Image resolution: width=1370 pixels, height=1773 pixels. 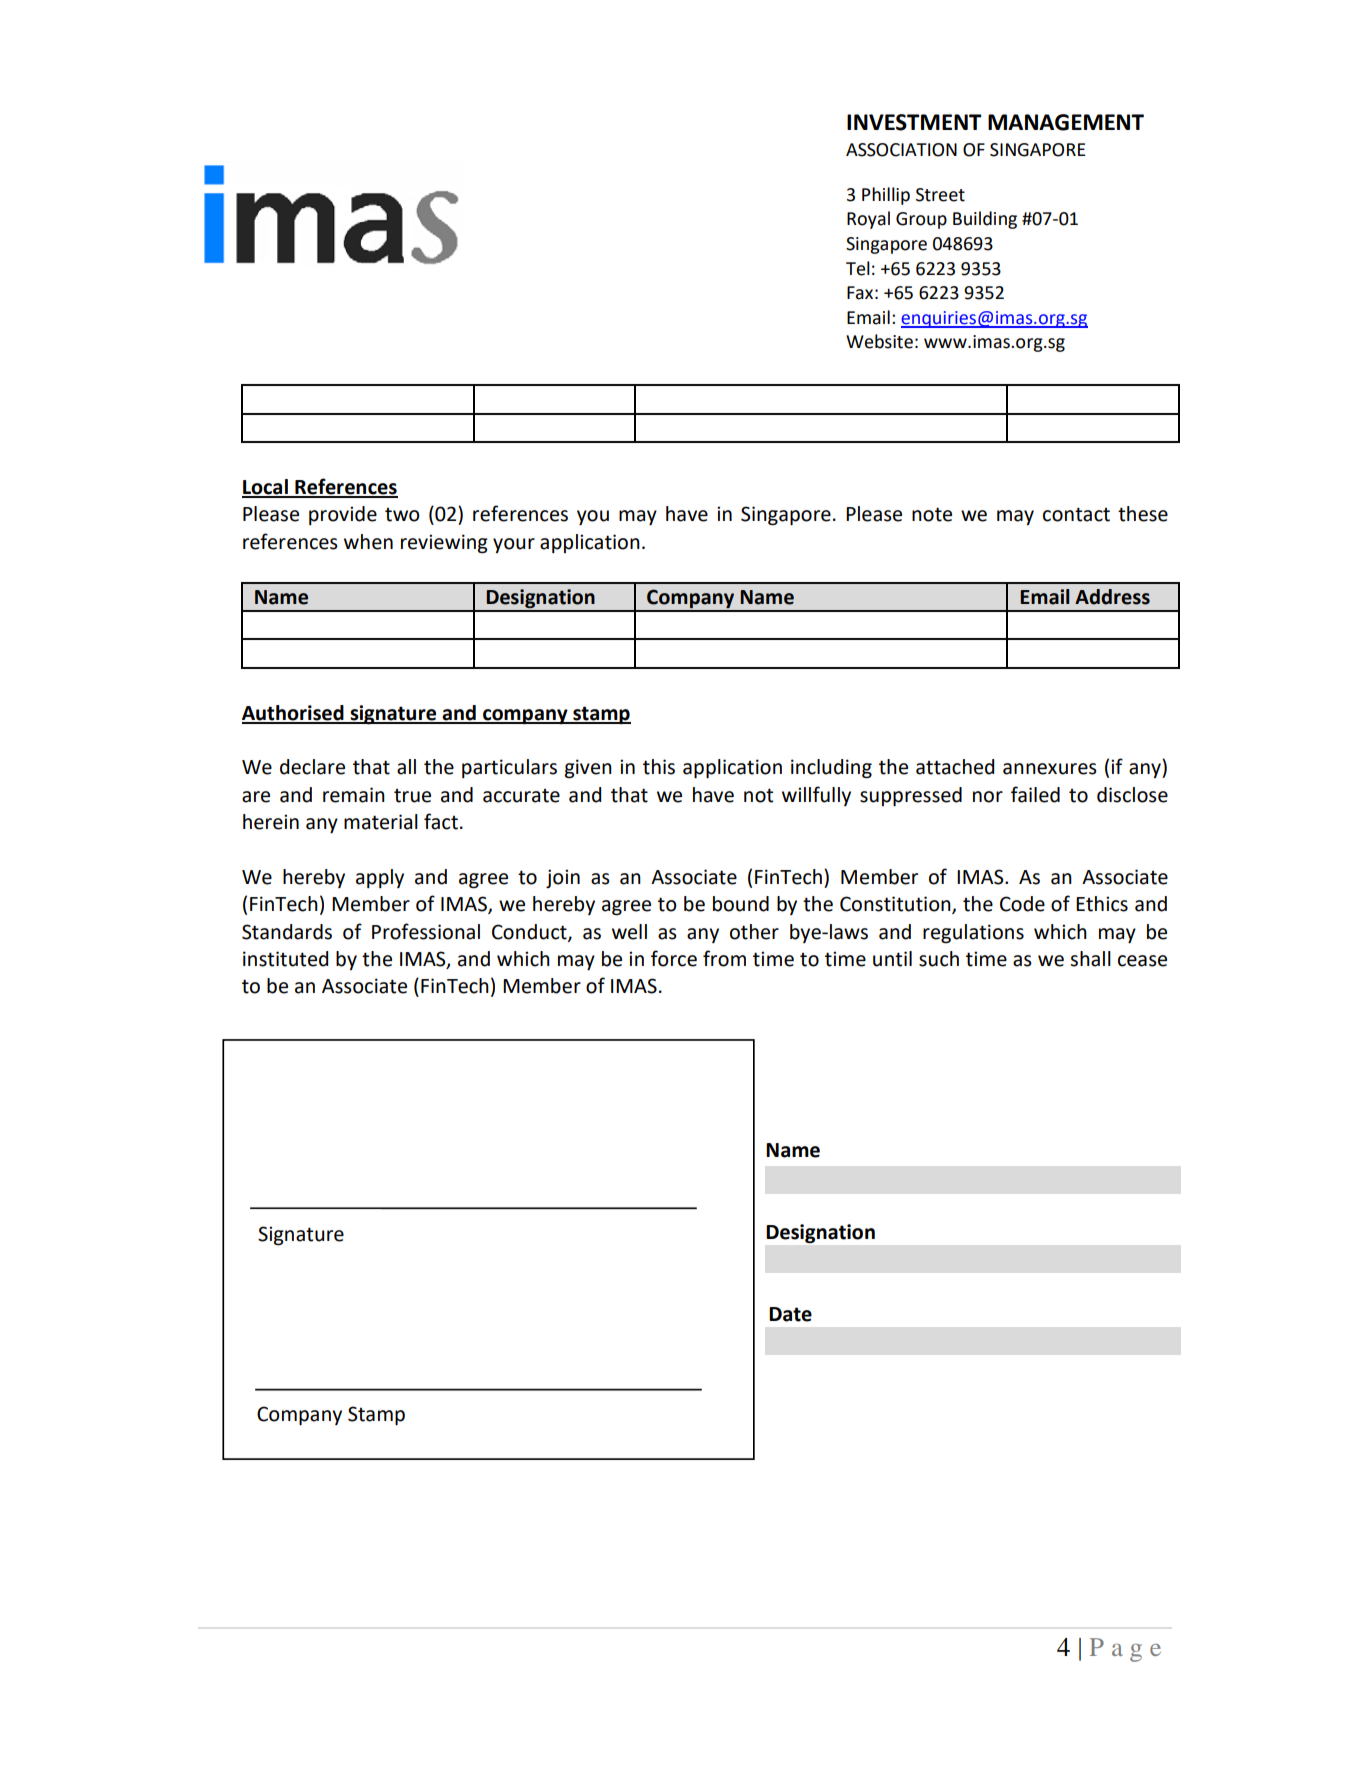 What do you see at coordinates (724, 958) in the document?
I see `from` at bounding box center [724, 958].
